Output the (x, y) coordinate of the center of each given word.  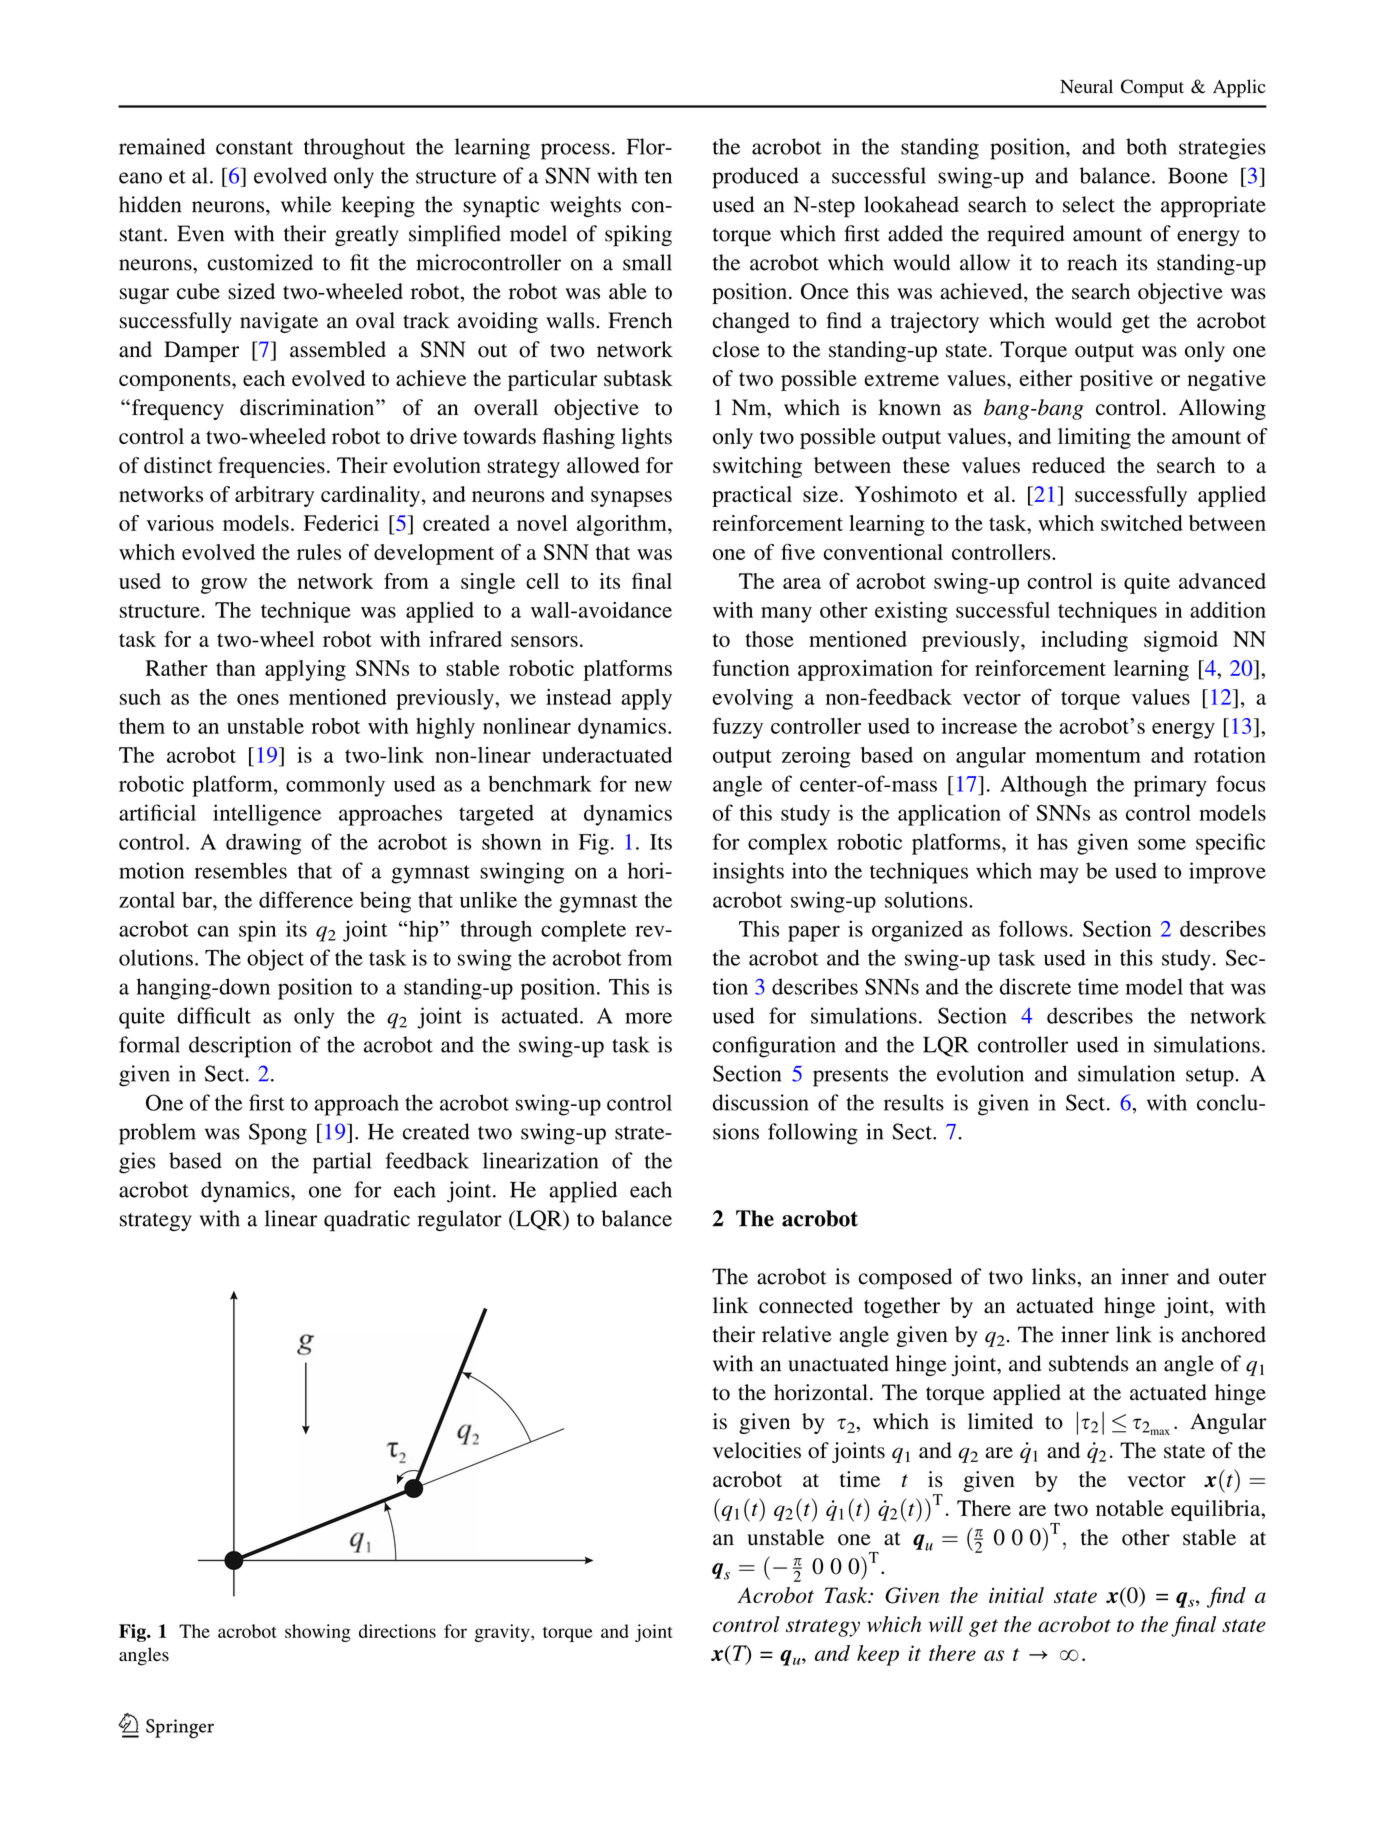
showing (318, 1633)
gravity (503, 1633)
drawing (263, 844)
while (306, 204)
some (1162, 844)
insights (748, 873)
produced (756, 178)
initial (1016, 1595)
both (1146, 146)
